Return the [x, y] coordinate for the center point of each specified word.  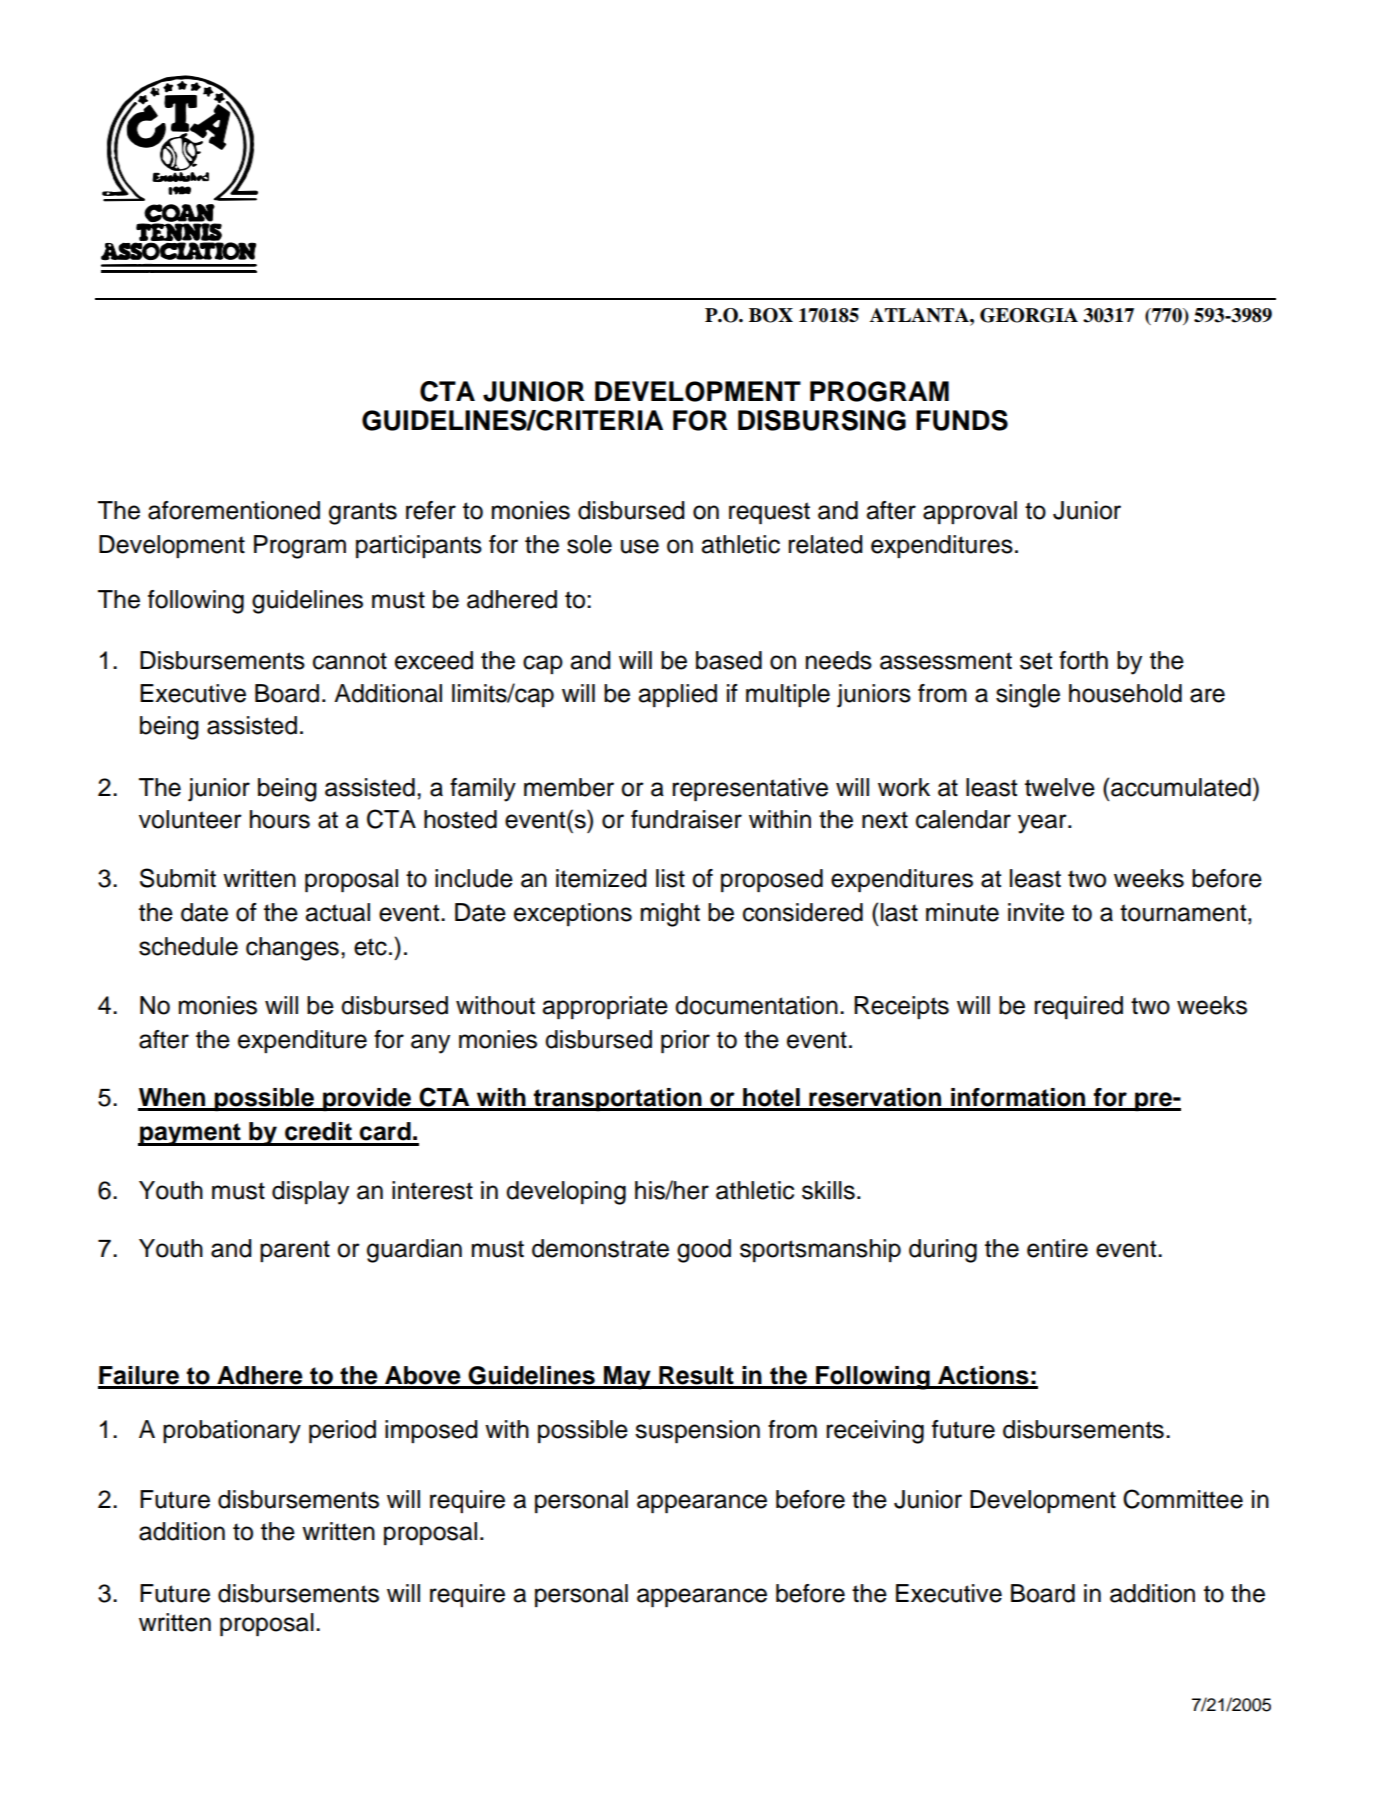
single [1028, 696]
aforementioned [234, 510]
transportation [618, 1099]
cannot [350, 661]
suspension [697, 1431]
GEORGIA [1029, 315]
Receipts [901, 1007]
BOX [771, 315]
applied [677, 695]
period [342, 1431]
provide [367, 1099]
